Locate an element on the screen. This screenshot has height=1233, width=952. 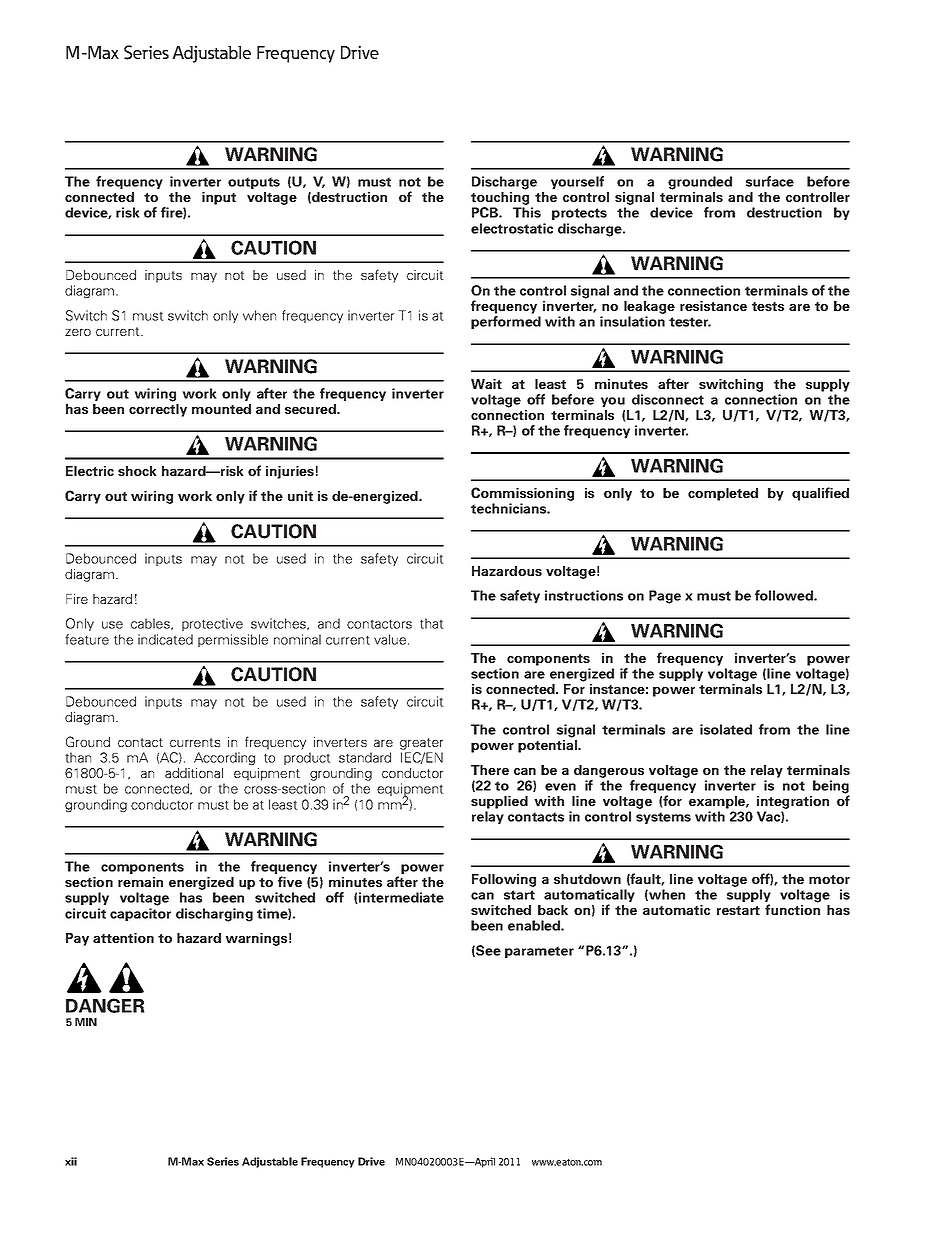
surface is located at coordinates (770, 181).
